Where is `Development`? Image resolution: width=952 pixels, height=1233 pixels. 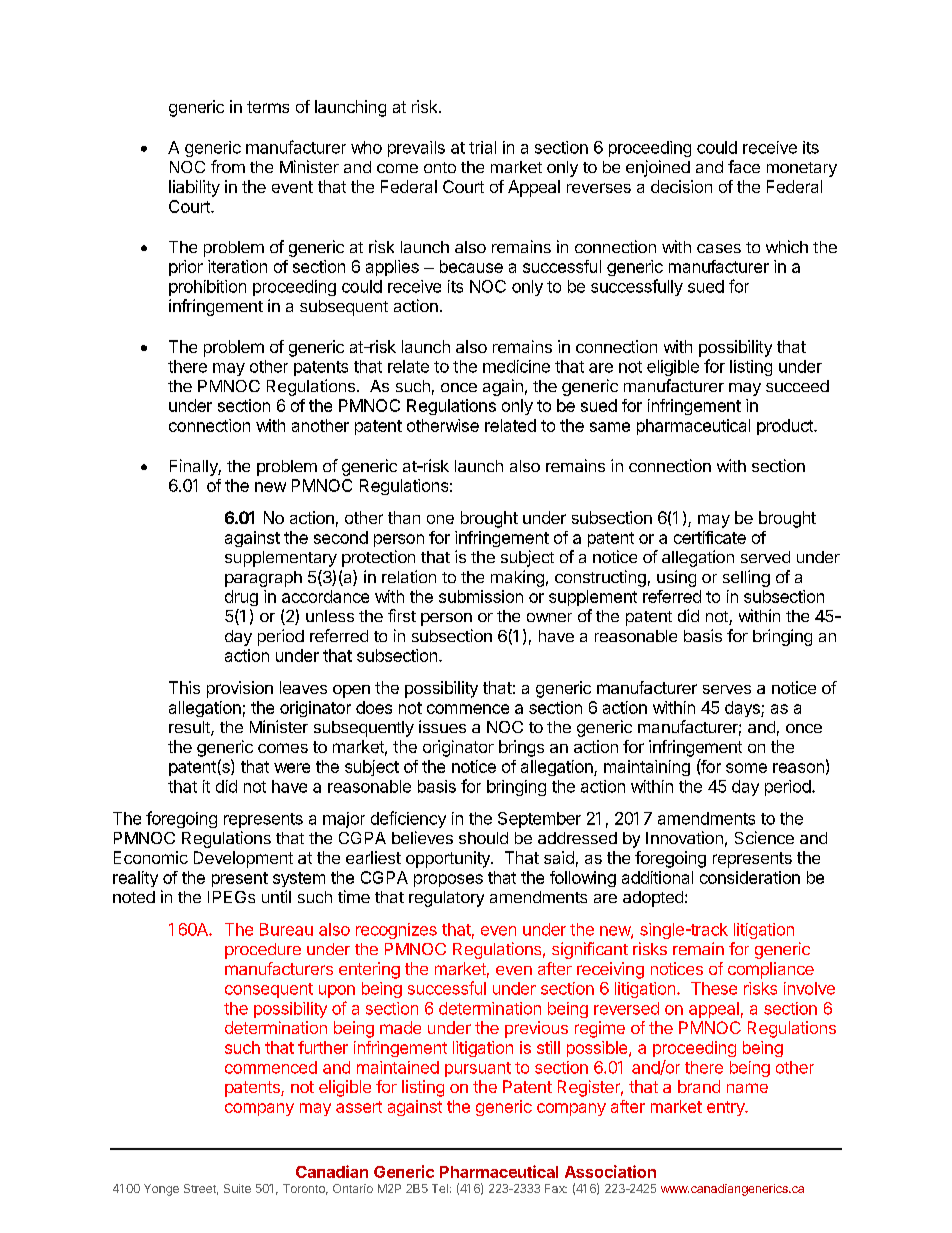 Development is located at coordinates (243, 859).
